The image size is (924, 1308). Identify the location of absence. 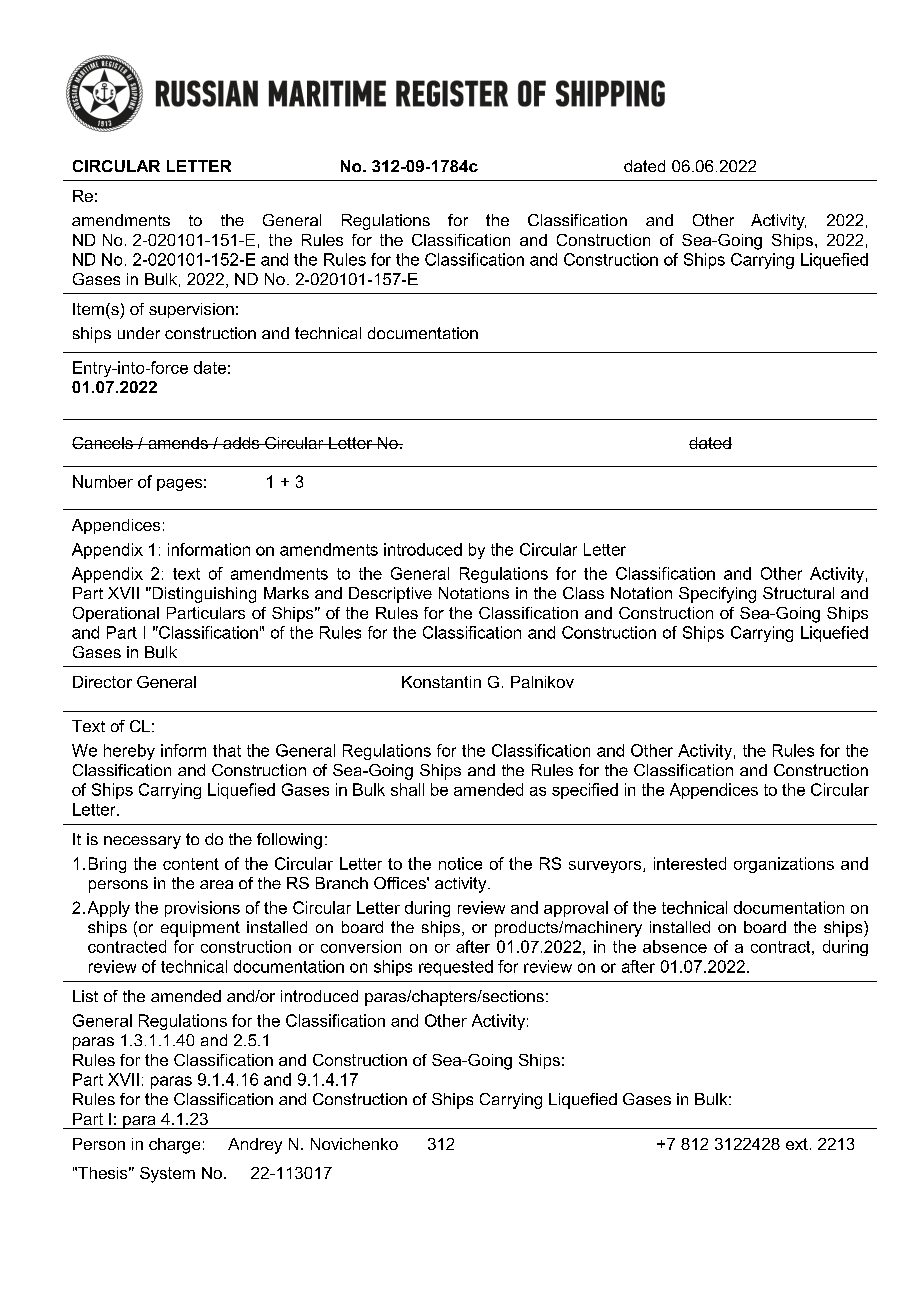
(675, 946).
